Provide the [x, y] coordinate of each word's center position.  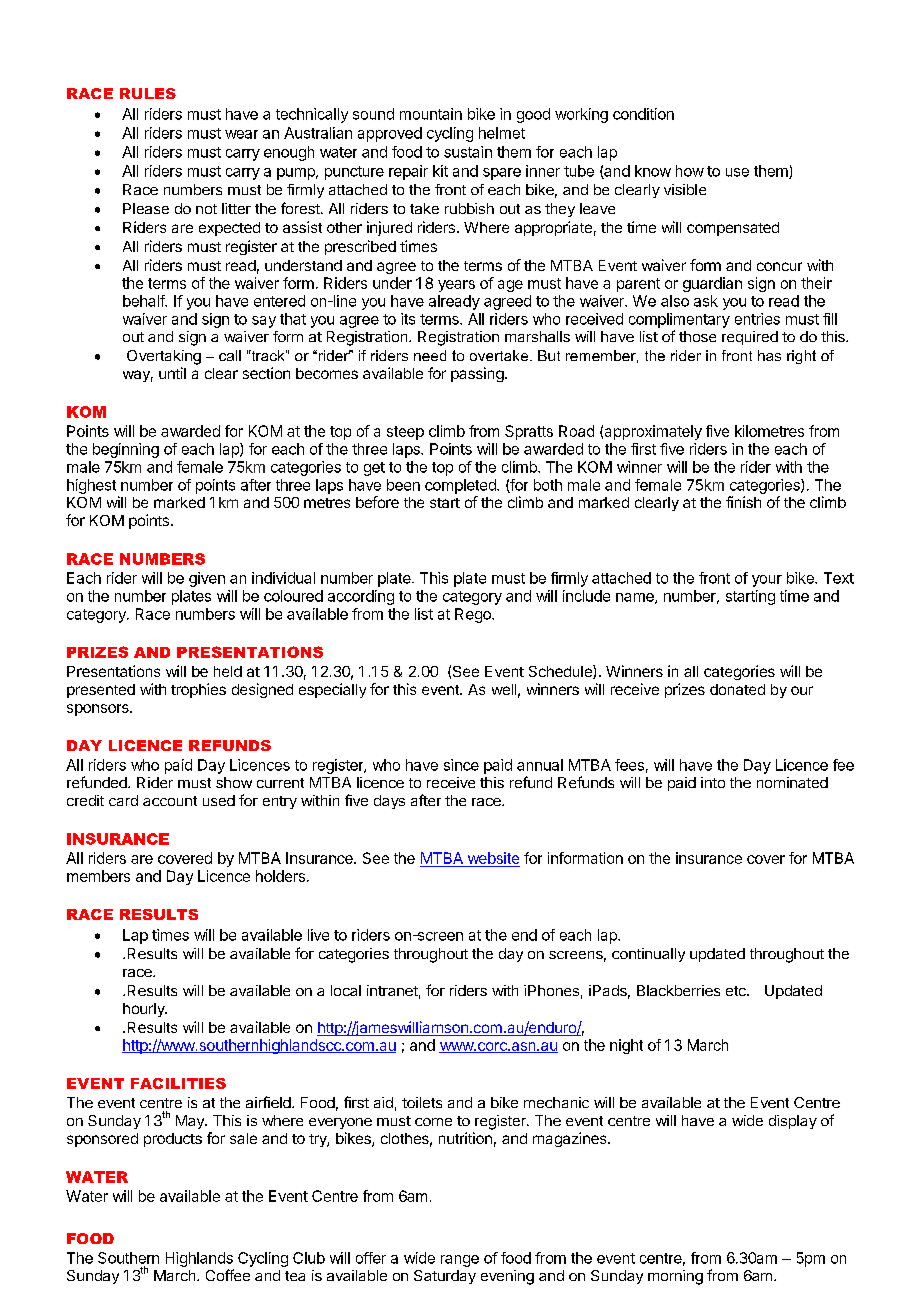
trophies [198, 690]
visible [685, 189]
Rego [474, 615]
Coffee [228, 1275]
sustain [468, 152]
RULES [148, 93]
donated [737, 689]
